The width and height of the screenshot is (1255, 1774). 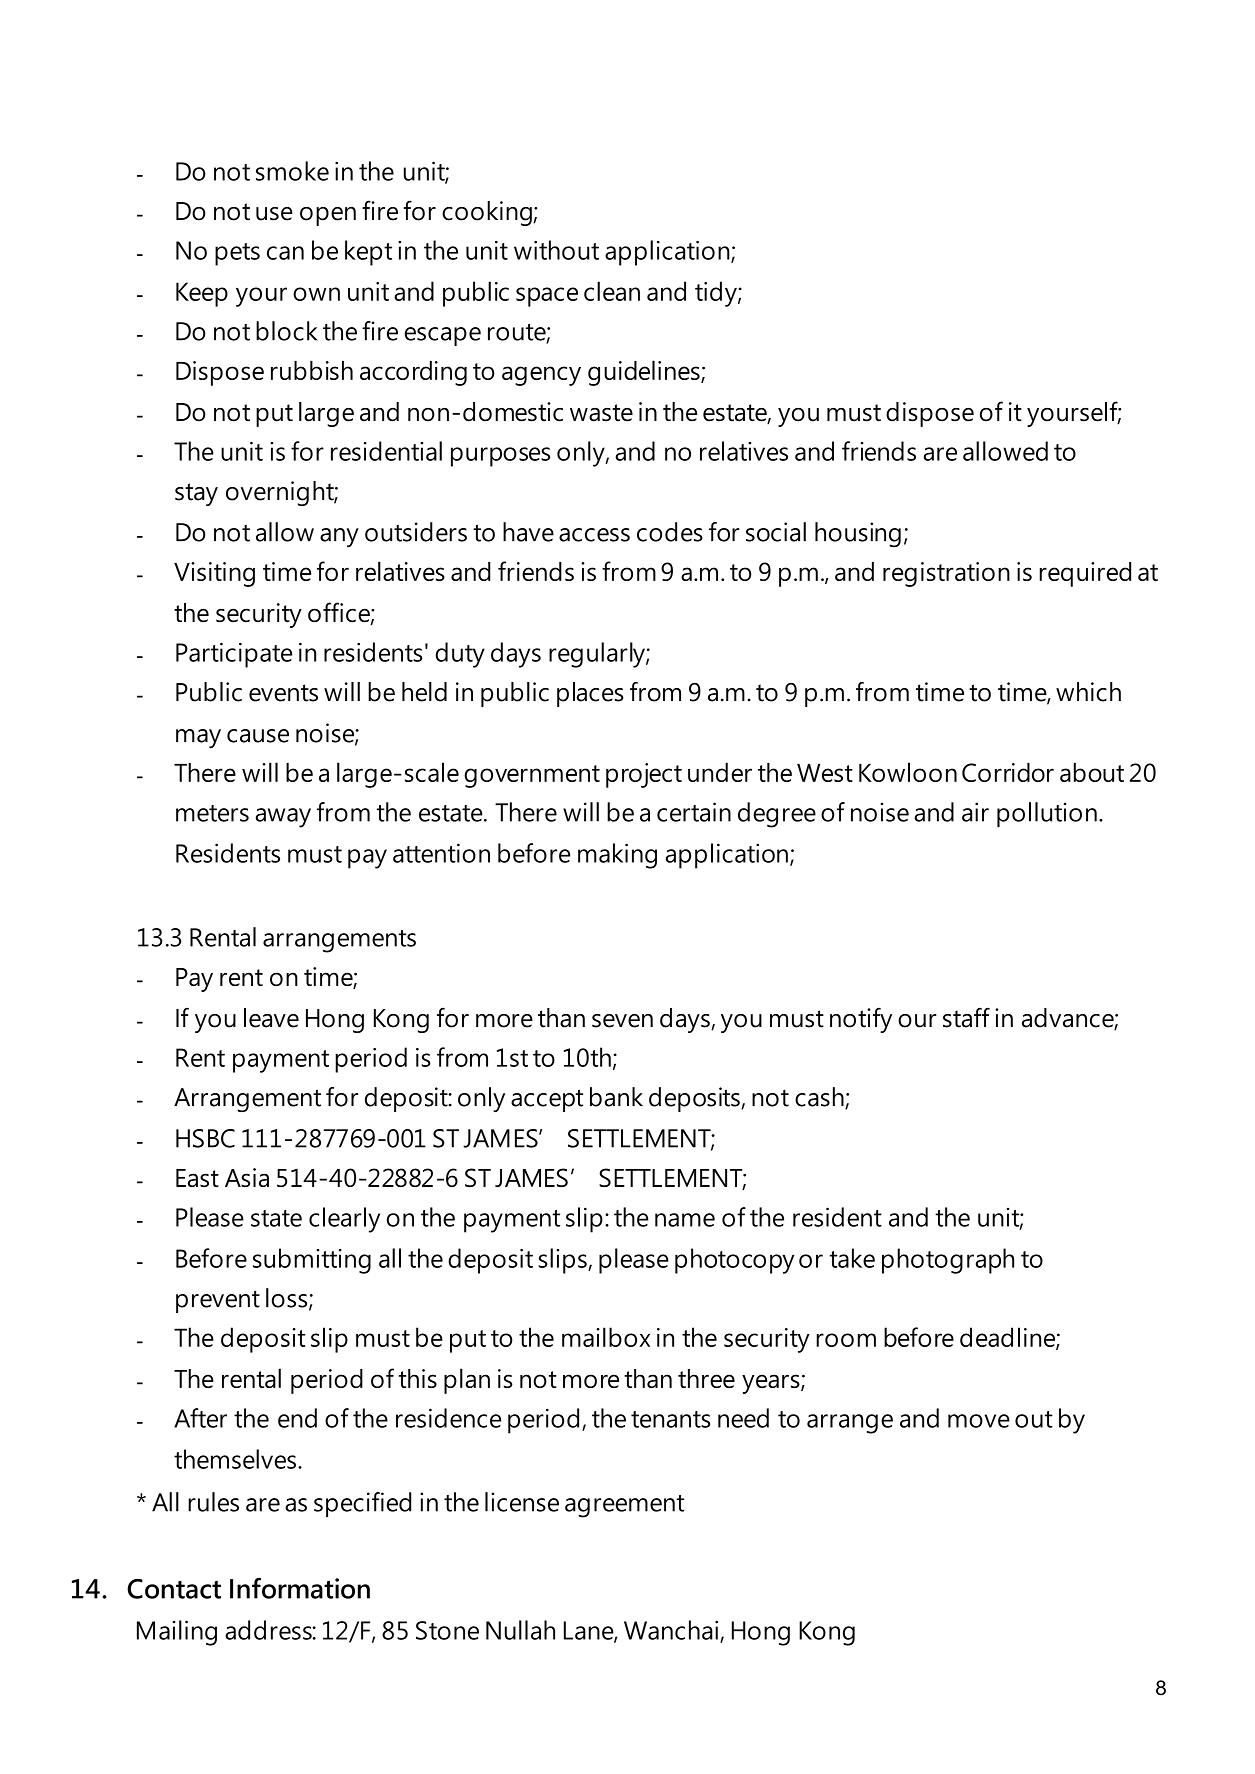 What do you see at coordinates (946, 574) in the screenshot?
I see `registration` at bounding box center [946, 574].
